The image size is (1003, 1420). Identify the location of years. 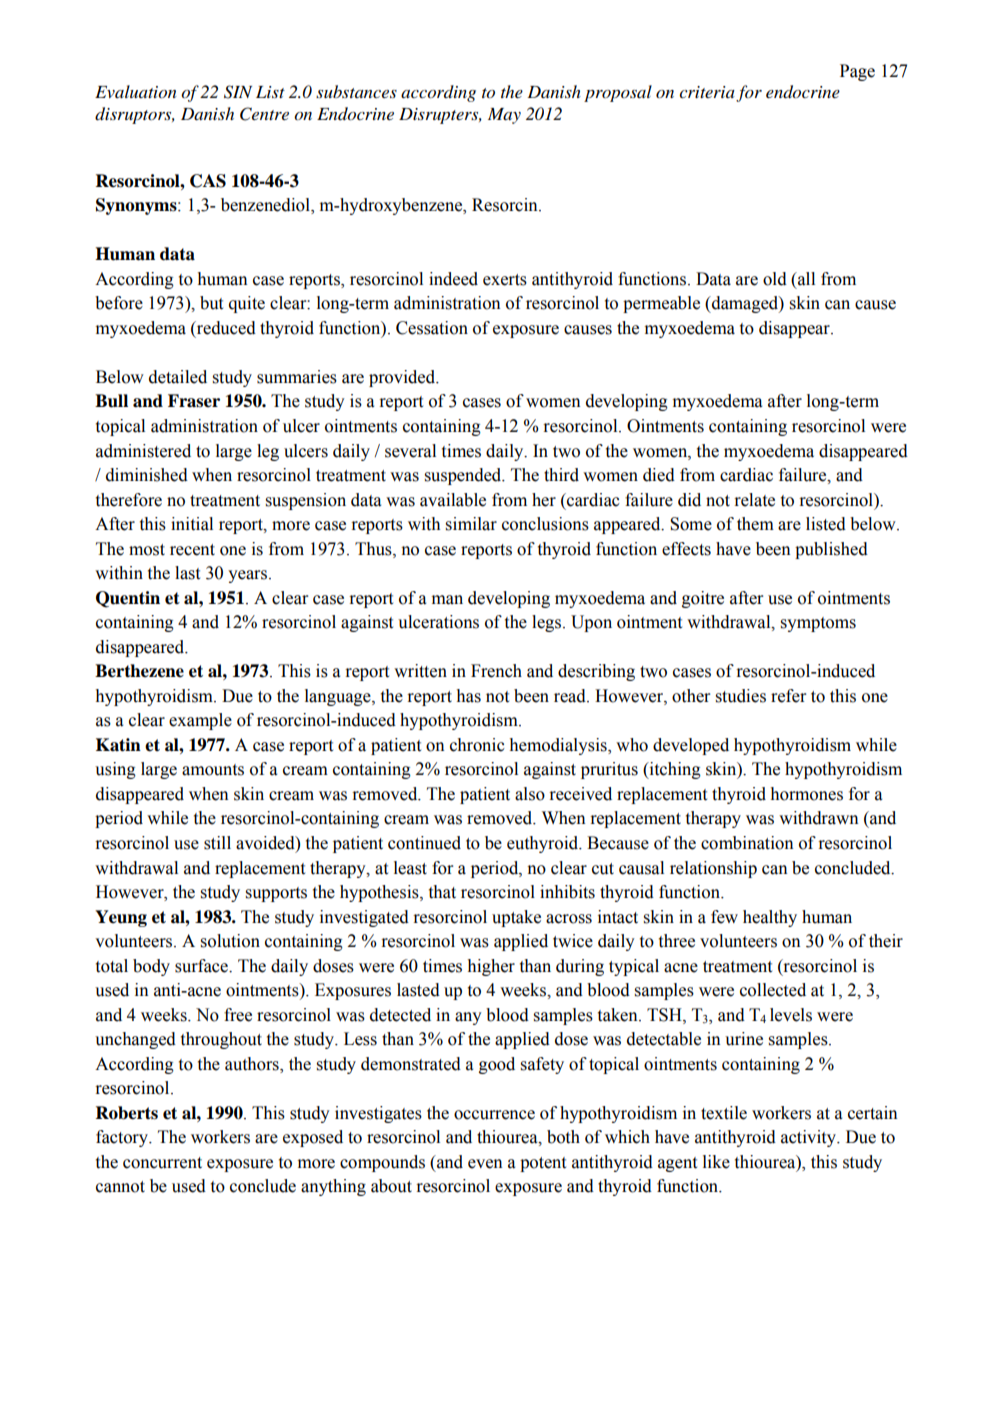
(247, 576).
